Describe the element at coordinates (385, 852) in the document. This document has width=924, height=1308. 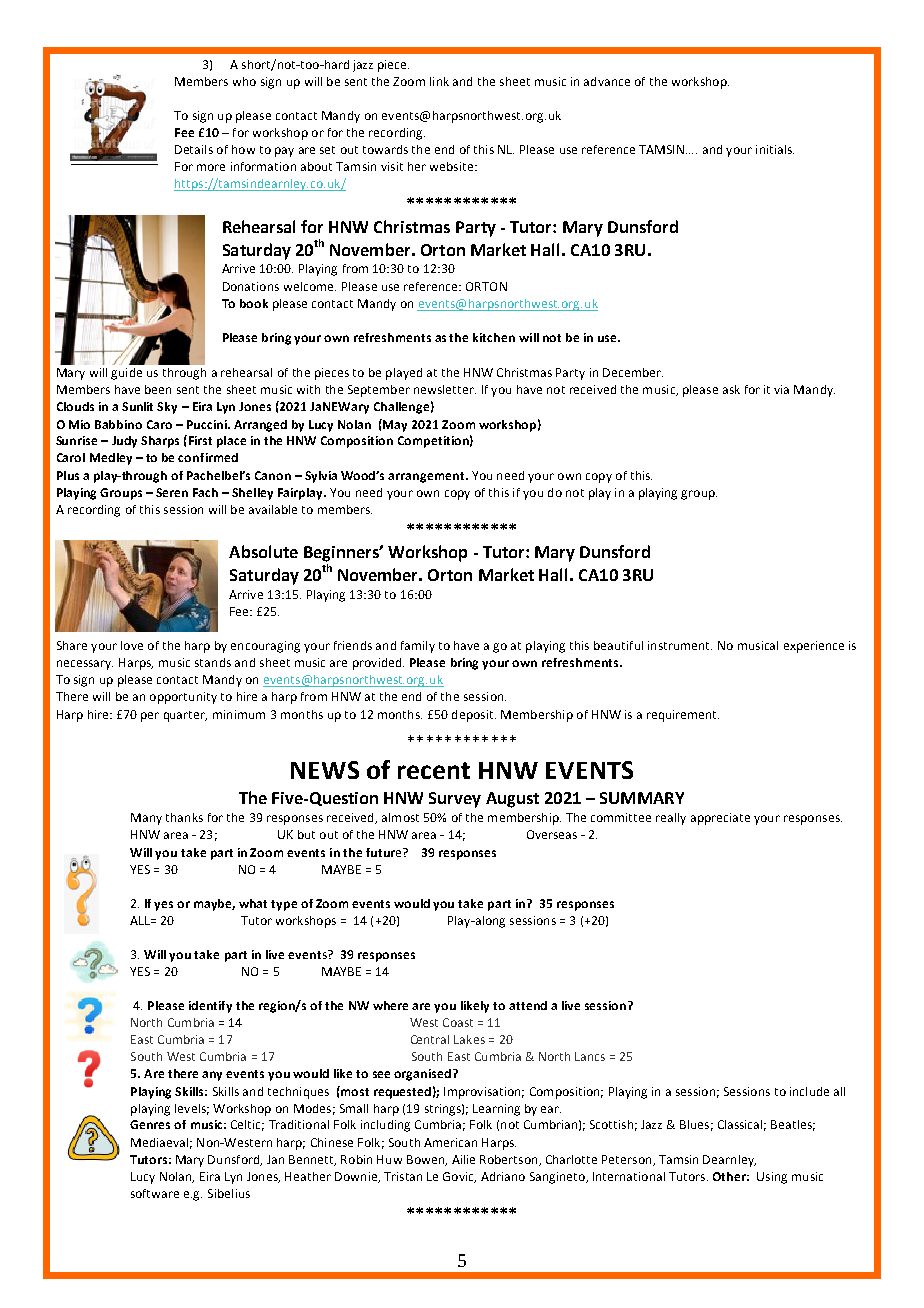
I see `future` at that location.
